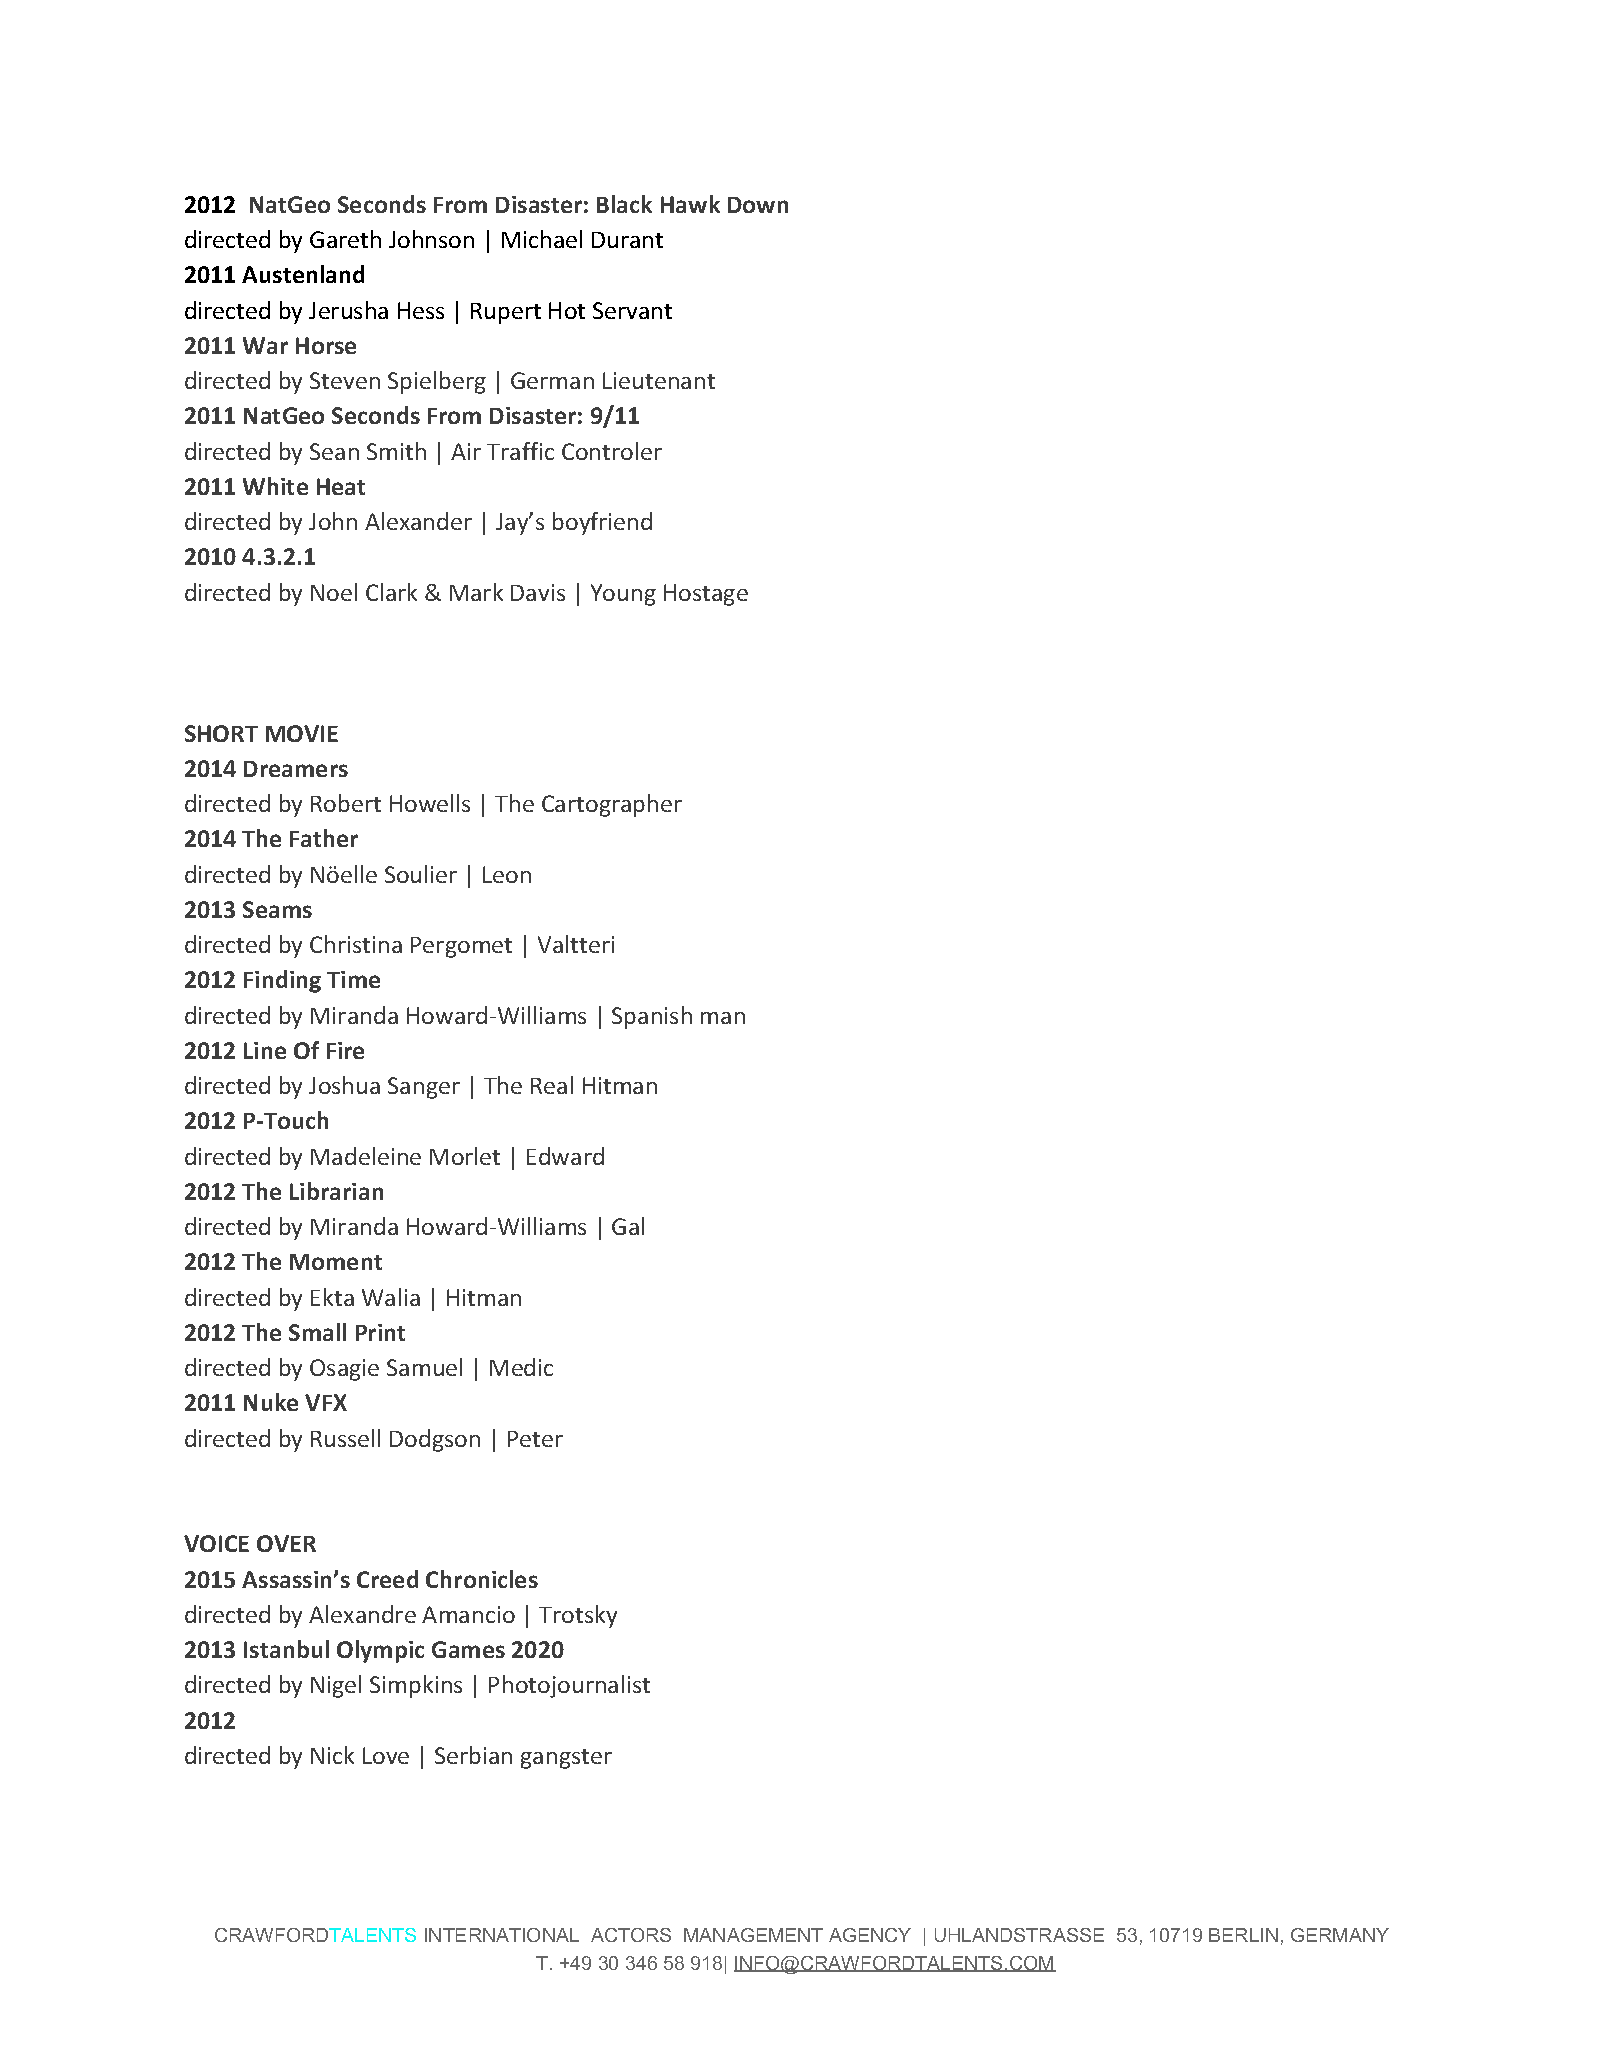 This screenshot has width=1598, height=2068. Describe the element at coordinates (612, 805) in the screenshot. I see `Cartographer` at that location.
